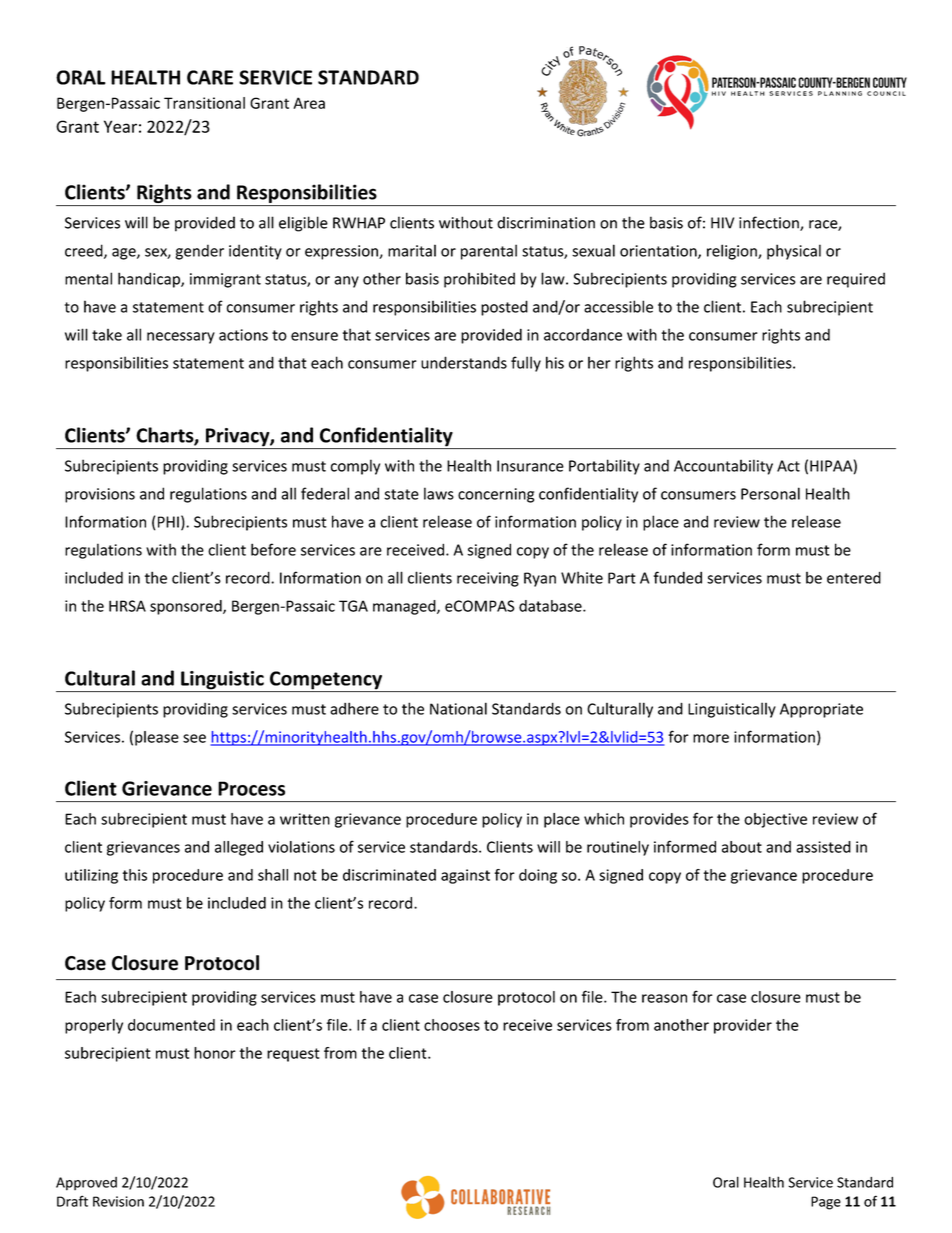 The height and width of the screenshot is (1233, 952). Describe the element at coordinates (118, 1201) in the screenshot. I see `Revision` at that location.
